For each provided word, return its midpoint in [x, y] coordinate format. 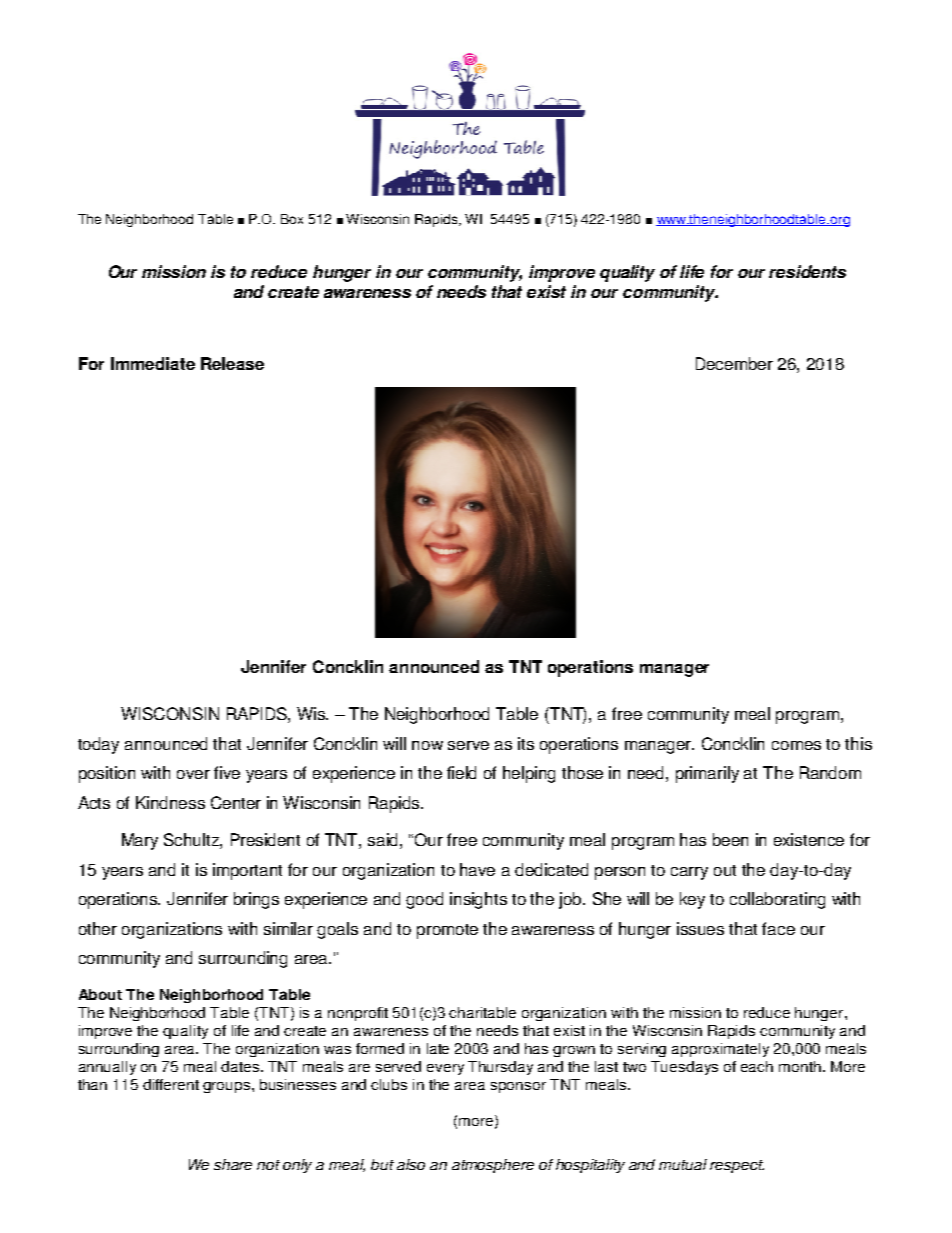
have [477, 869]
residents [807, 271]
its [526, 743]
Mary [140, 841]
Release [232, 363]
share [233, 1164]
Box [292, 219]
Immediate [153, 363]
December [734, 363]
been [730, 839]
